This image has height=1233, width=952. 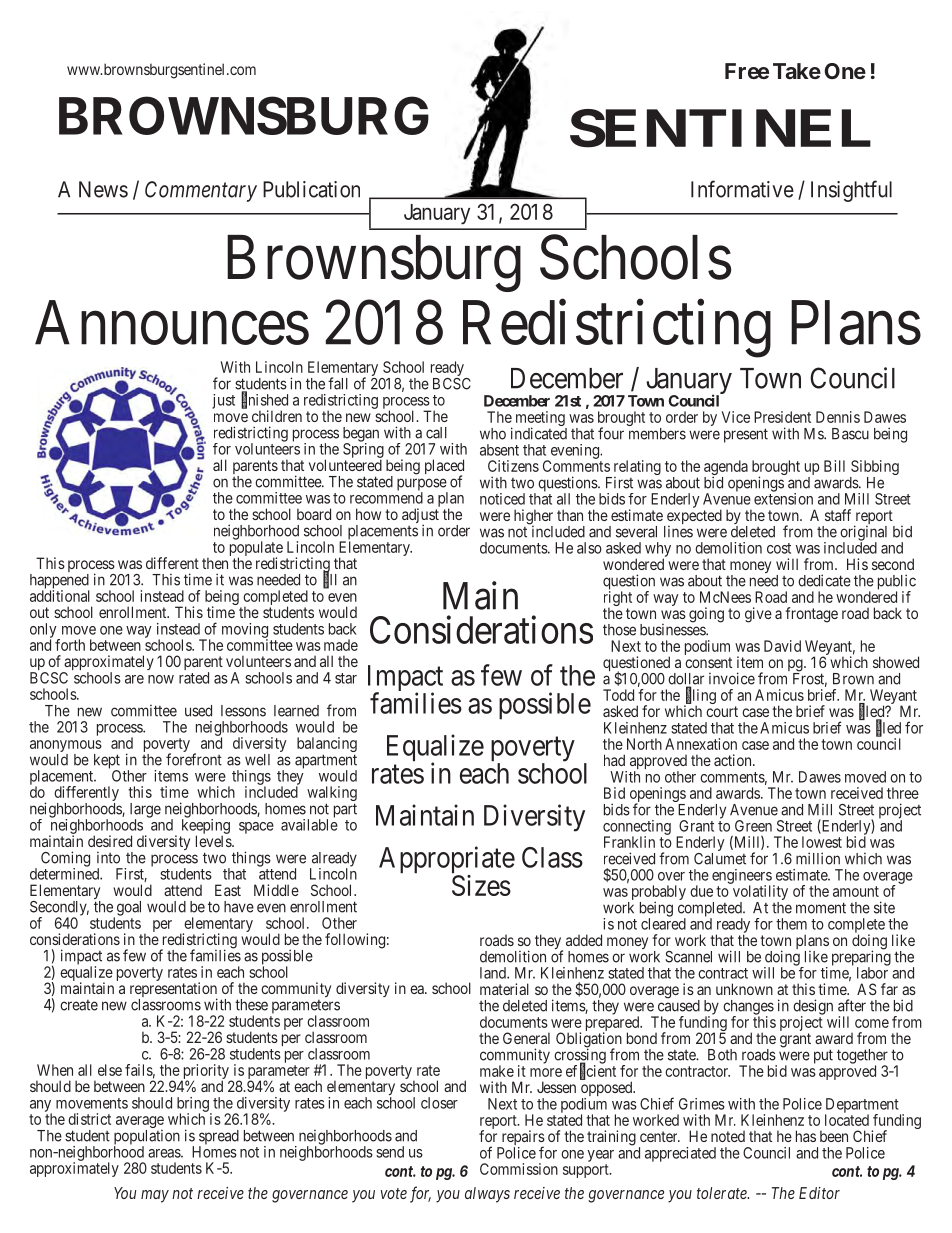 I want to click on them, so click(x=791, y=924).
